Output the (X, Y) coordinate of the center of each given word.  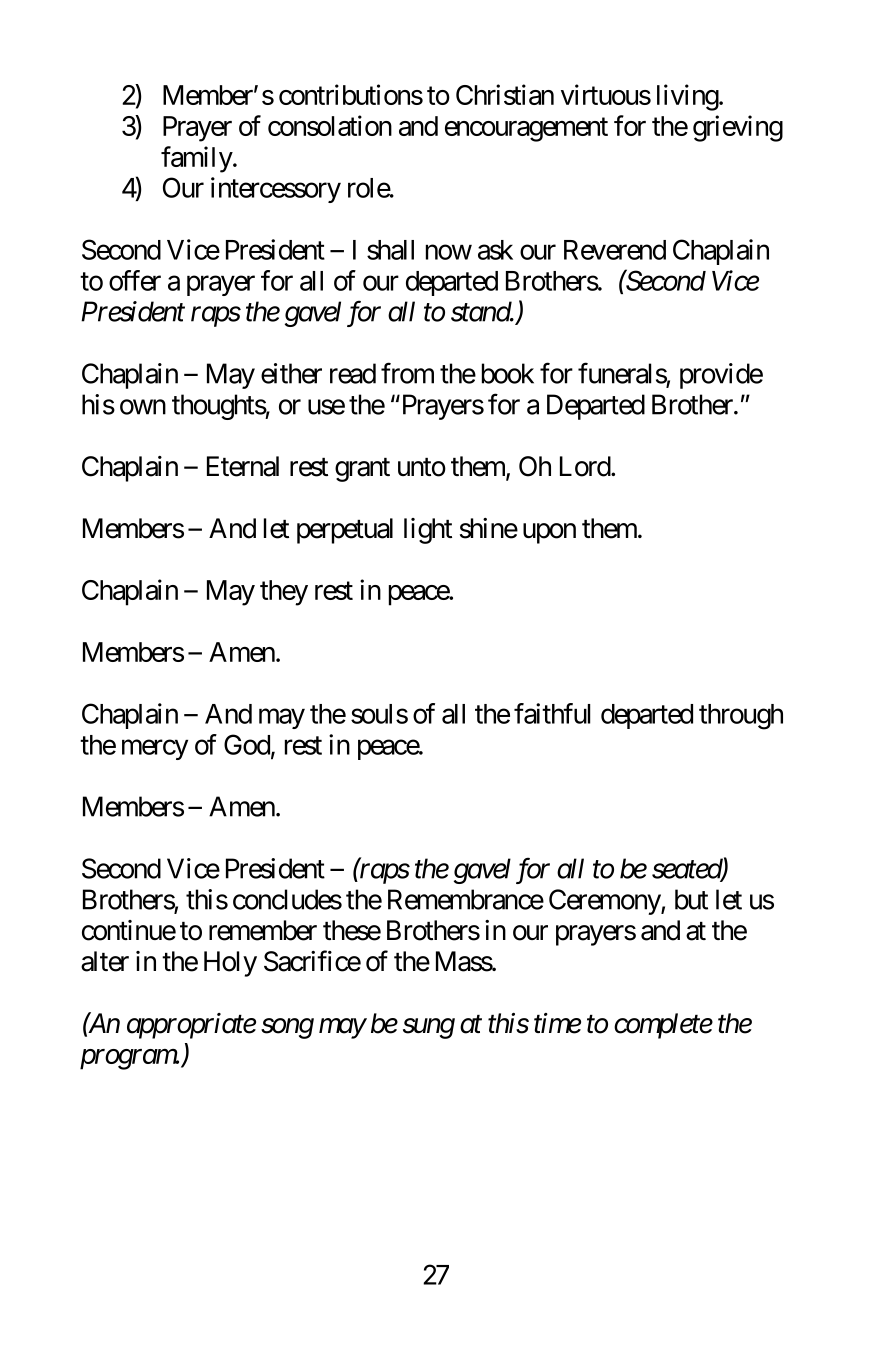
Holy (230, 964)
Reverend (615, 250)
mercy (155, 750)
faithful (552, 713)
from (407, 373)
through (741, 717)
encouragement (526, 130)
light (428, 531)
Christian (505, 94)
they (284, 593)
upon (549, 533)
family (197, 159)
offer (135, 280)
